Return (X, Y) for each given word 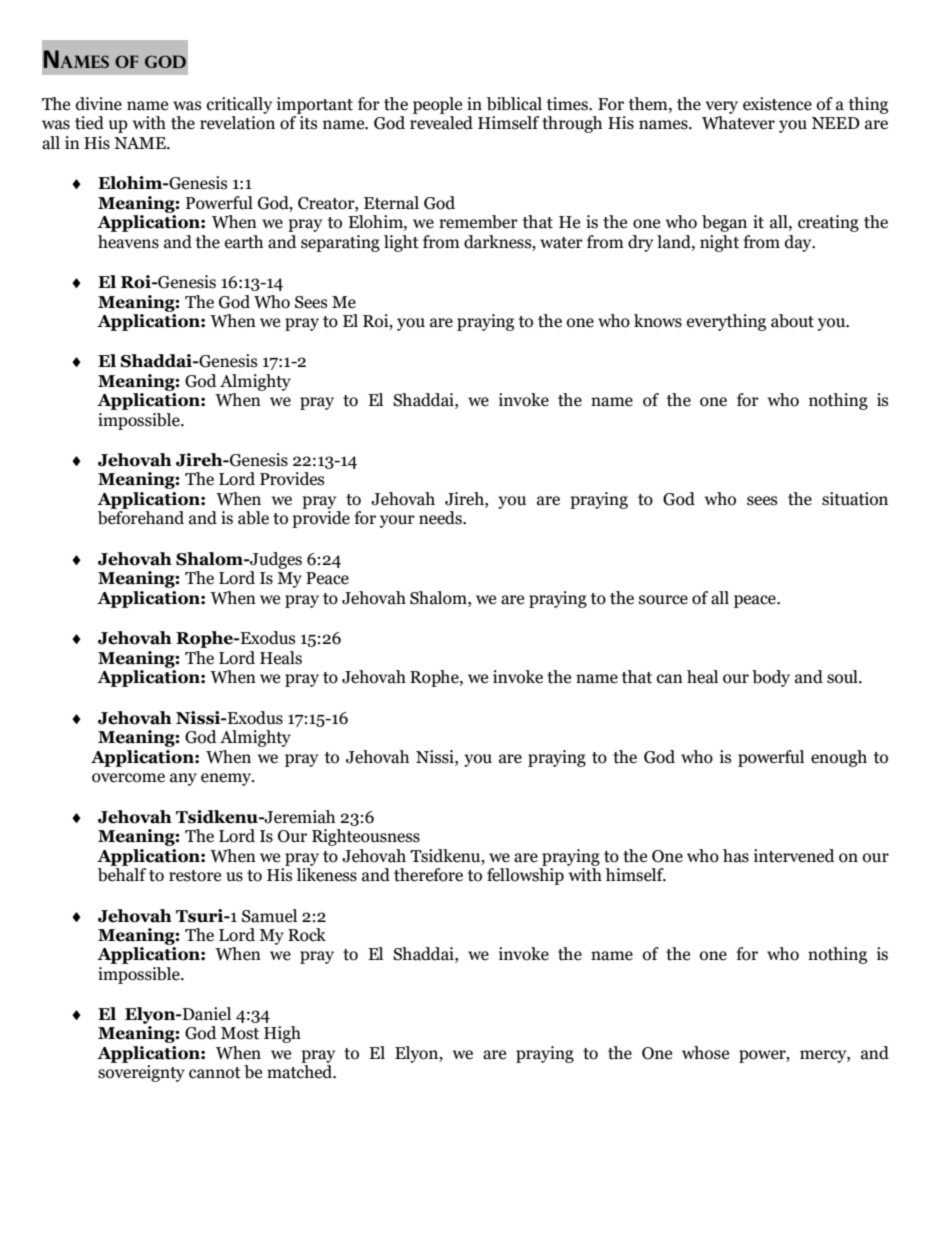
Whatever (738, 123)
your (397, 521)
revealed (441, 123)
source (663, 600)
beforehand (141, 518)
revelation (237, 123)
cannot (215, 1073)
